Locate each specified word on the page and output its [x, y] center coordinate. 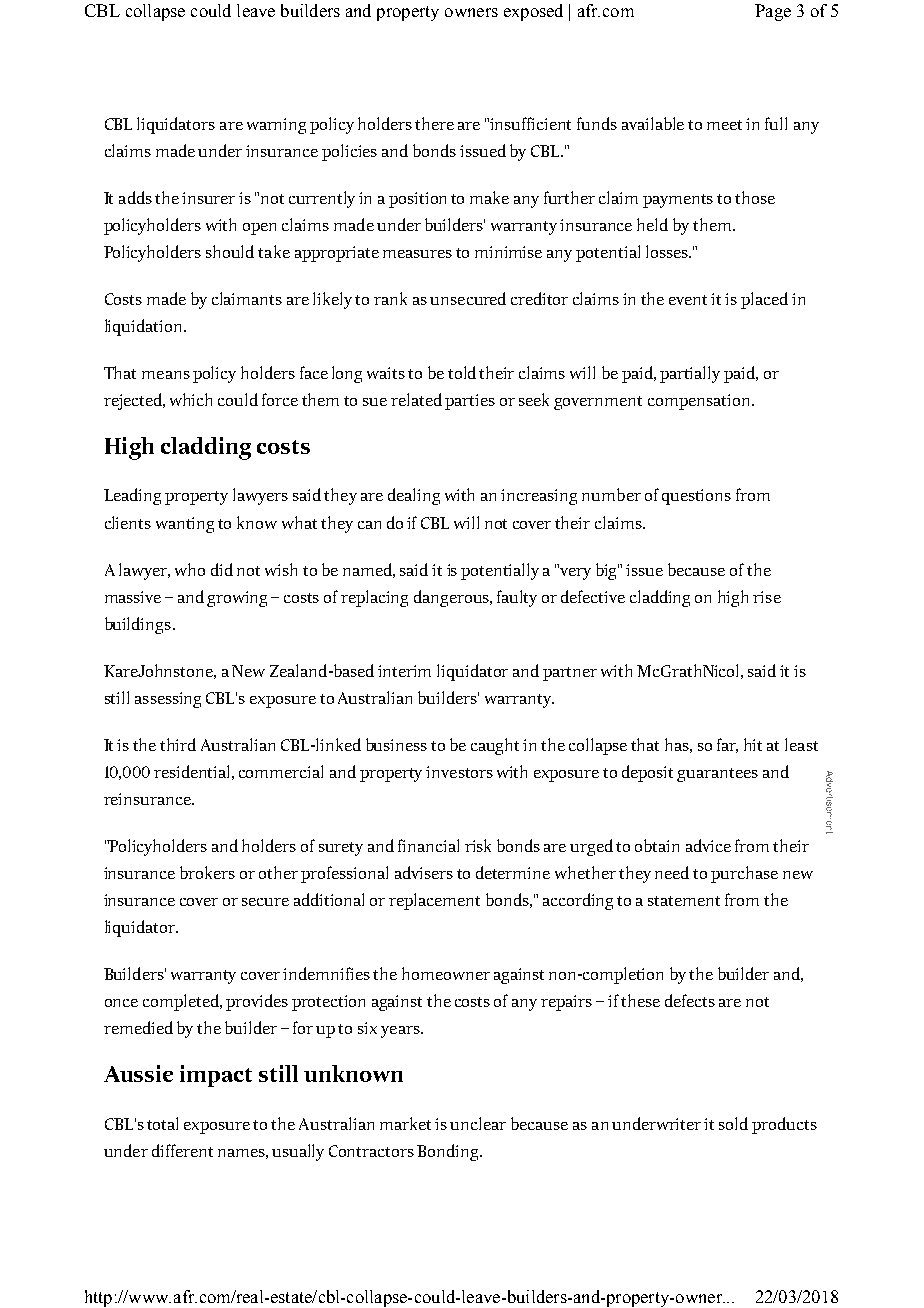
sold [733, 1123]
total [162, 1123]
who [190, 569]
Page [773, 12]
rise [767, 597]
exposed [533, 12]
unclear [478, 1123]
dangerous [452, 598]
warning [276, 126]
